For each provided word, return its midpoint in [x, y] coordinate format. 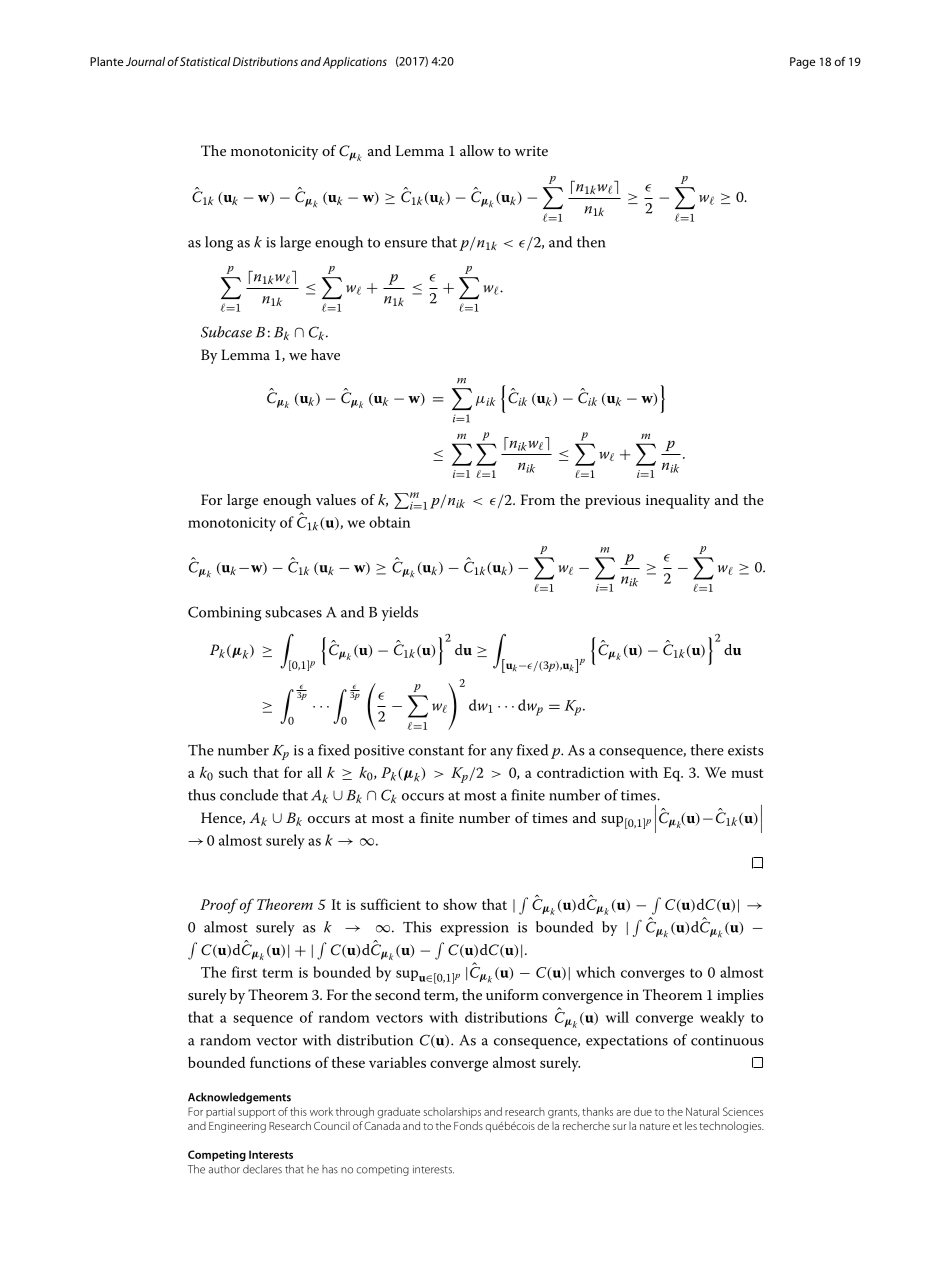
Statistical [205, 61]
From [538, 499]
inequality [678, 501]
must [747, 773]
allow [477, 150]
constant [436, 751]
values [336, 499]
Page [802, 63]
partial [220, 1112]
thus [202, 795]
